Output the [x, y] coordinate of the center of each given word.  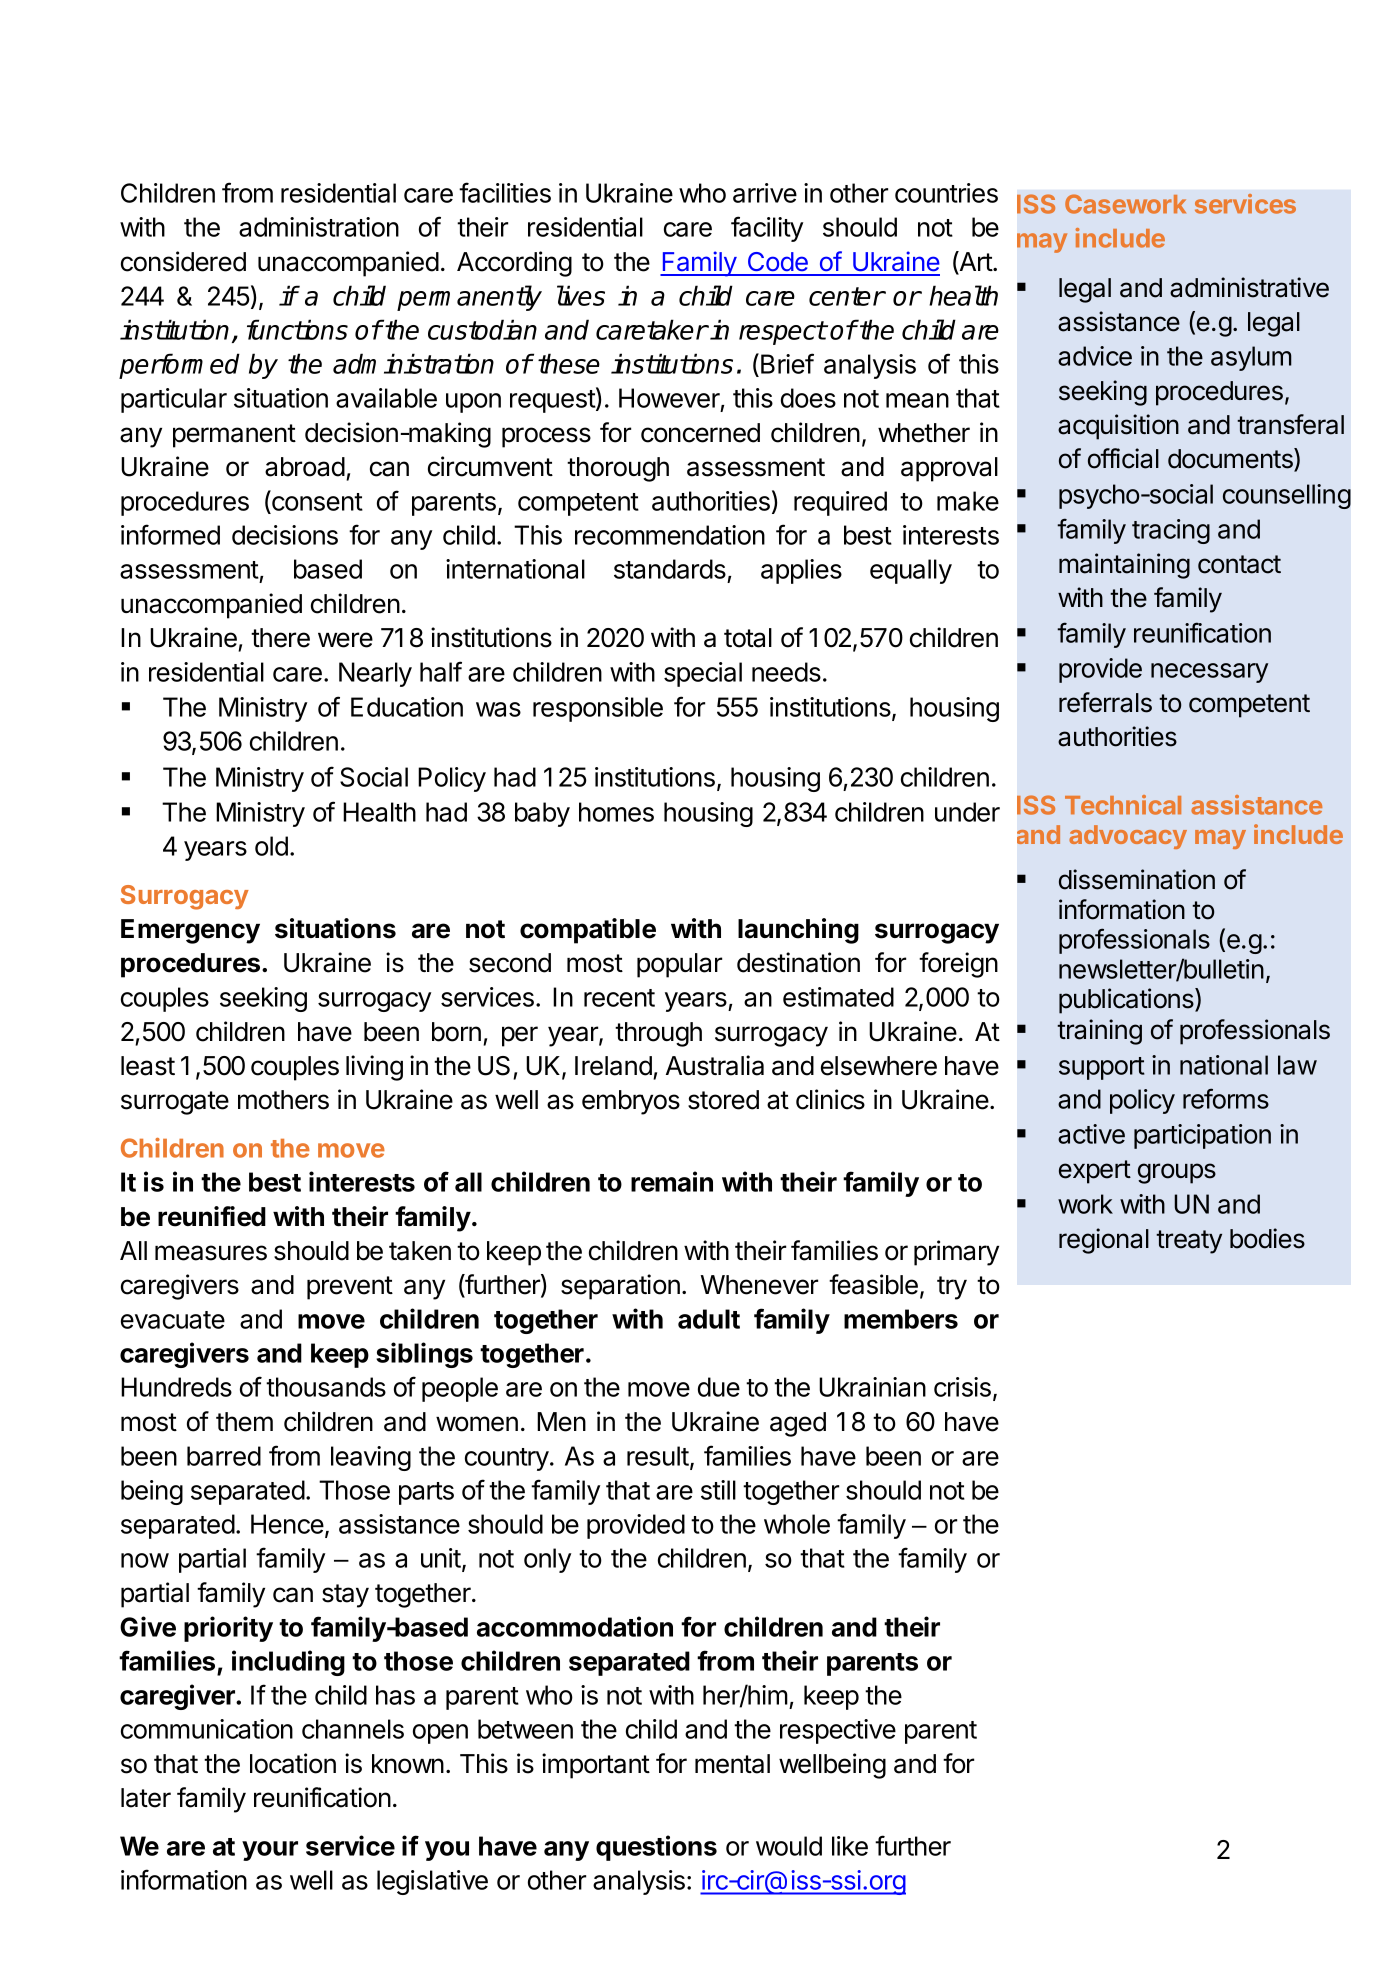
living [374, 1068]
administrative [1249, 287]
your [270, 1851]
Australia [715, 1065]
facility [767, 229]
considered [183, 261]
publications [1127, 1001]
